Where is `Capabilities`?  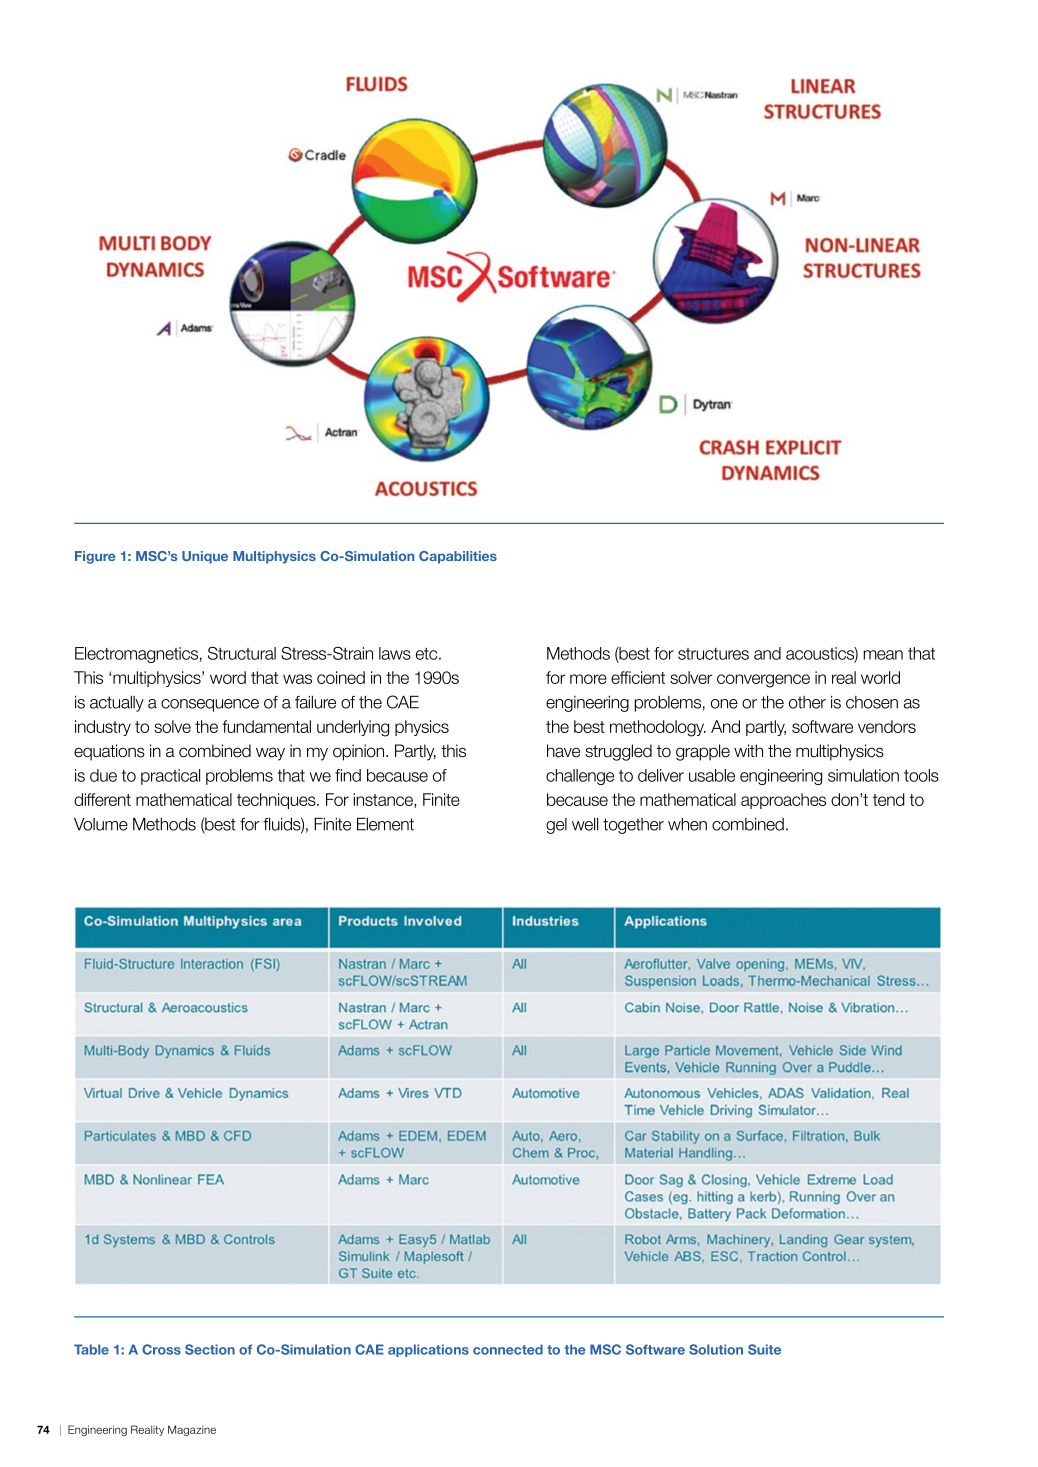 Capabilities is located at coordinates (458, 557).
